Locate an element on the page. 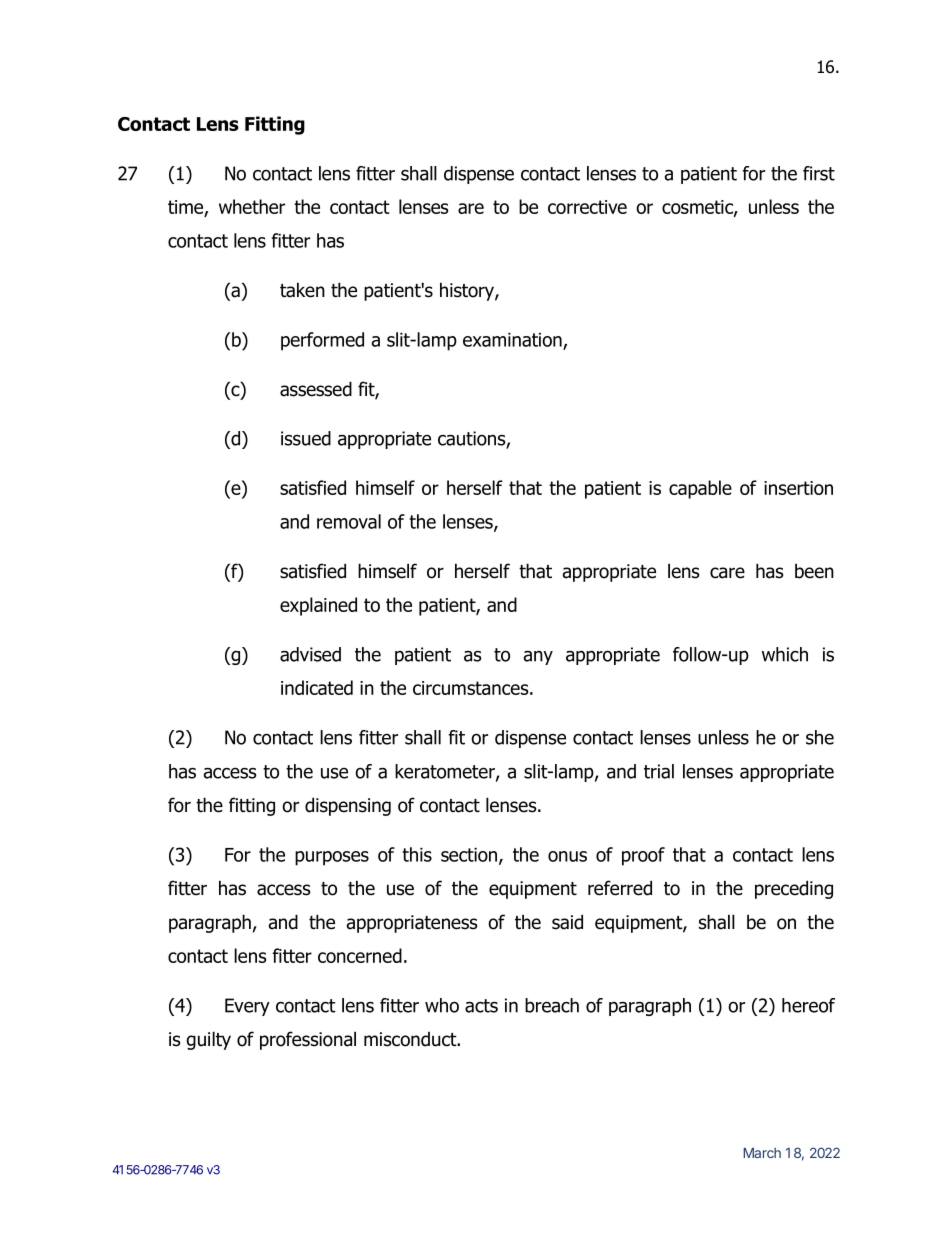  whether is located at coordinates (252, 206).
